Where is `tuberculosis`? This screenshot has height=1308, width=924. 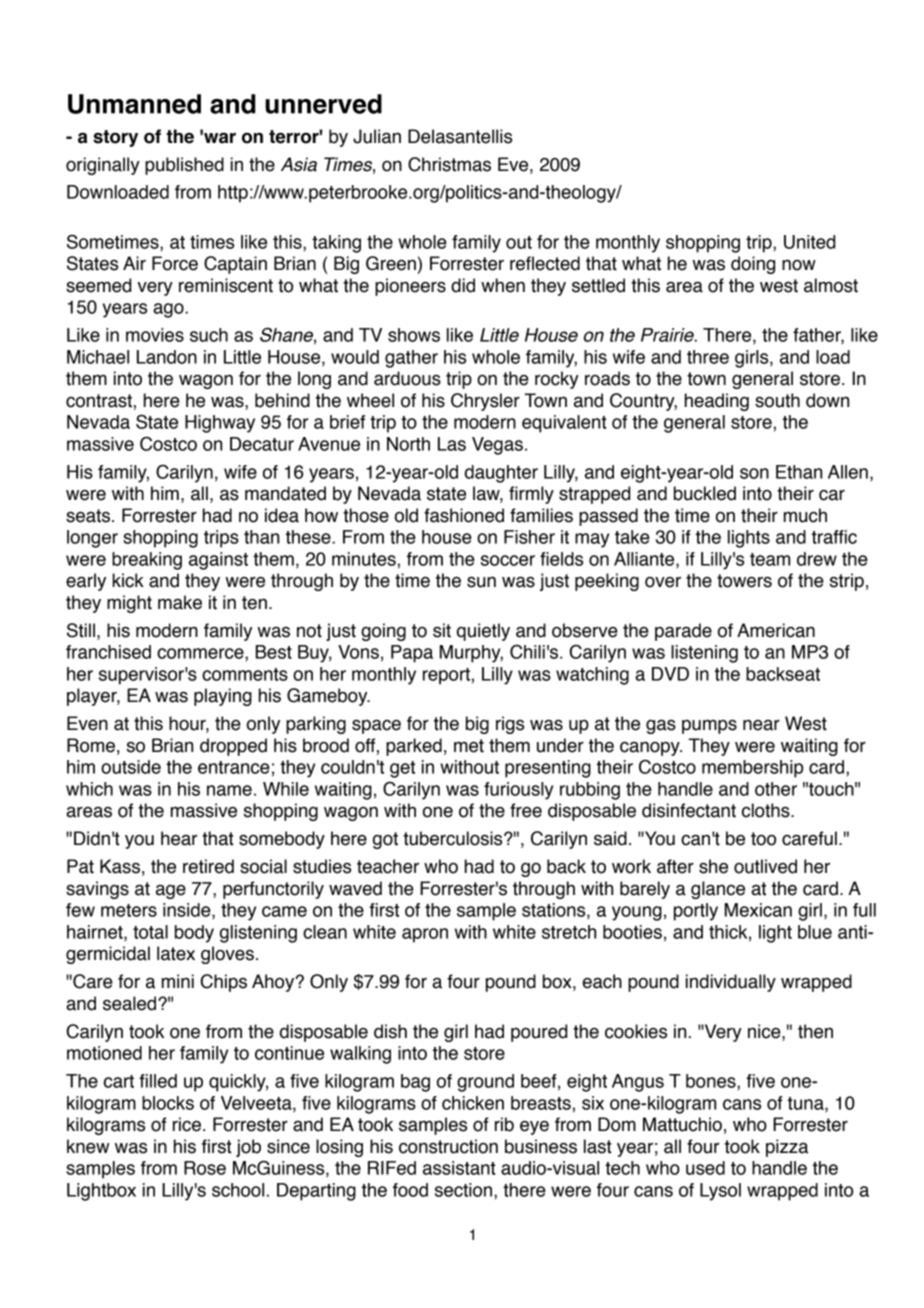
tuberculosis is located at coordinates (454, 838).
